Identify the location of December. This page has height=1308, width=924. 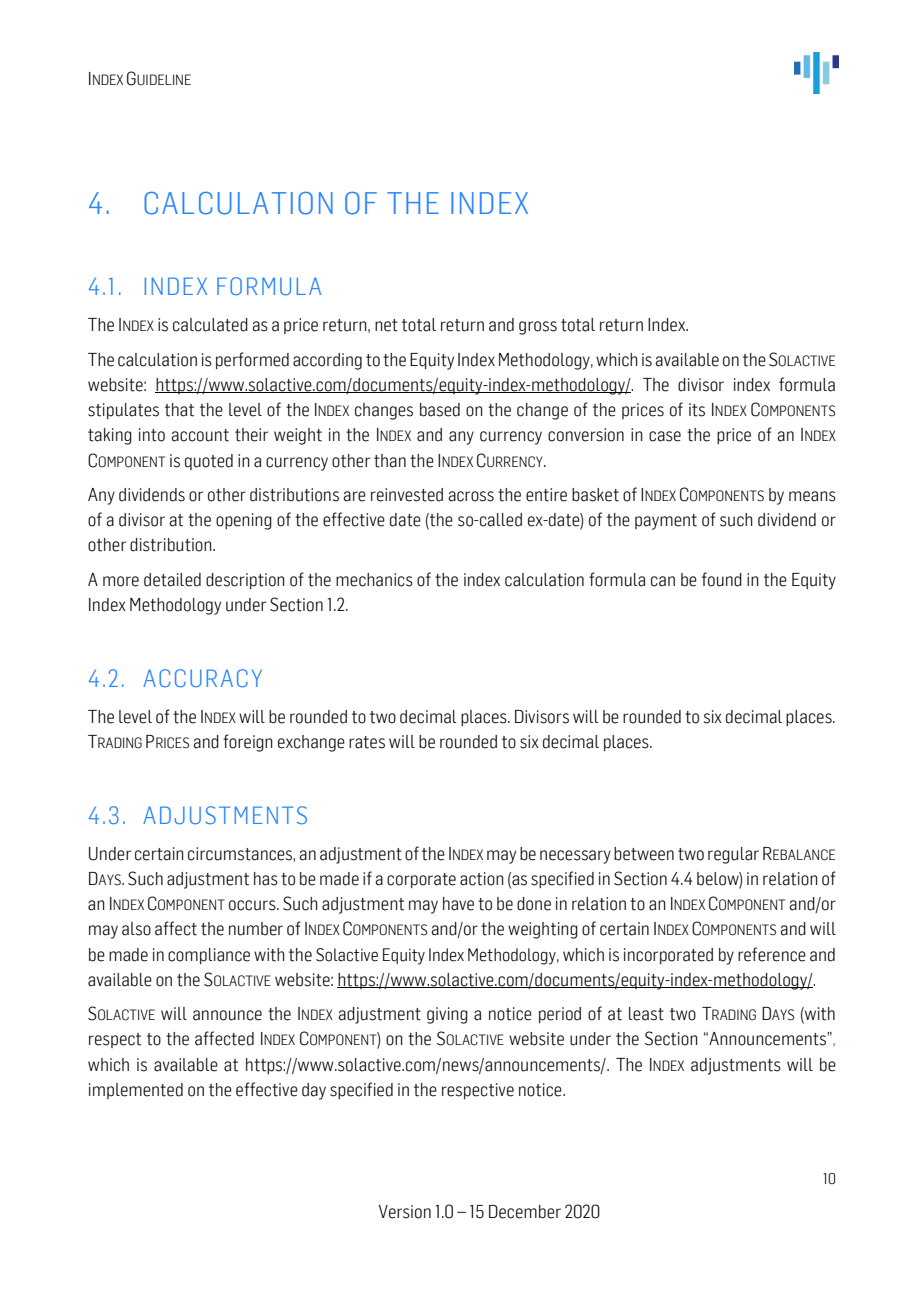
(525, 1212).
